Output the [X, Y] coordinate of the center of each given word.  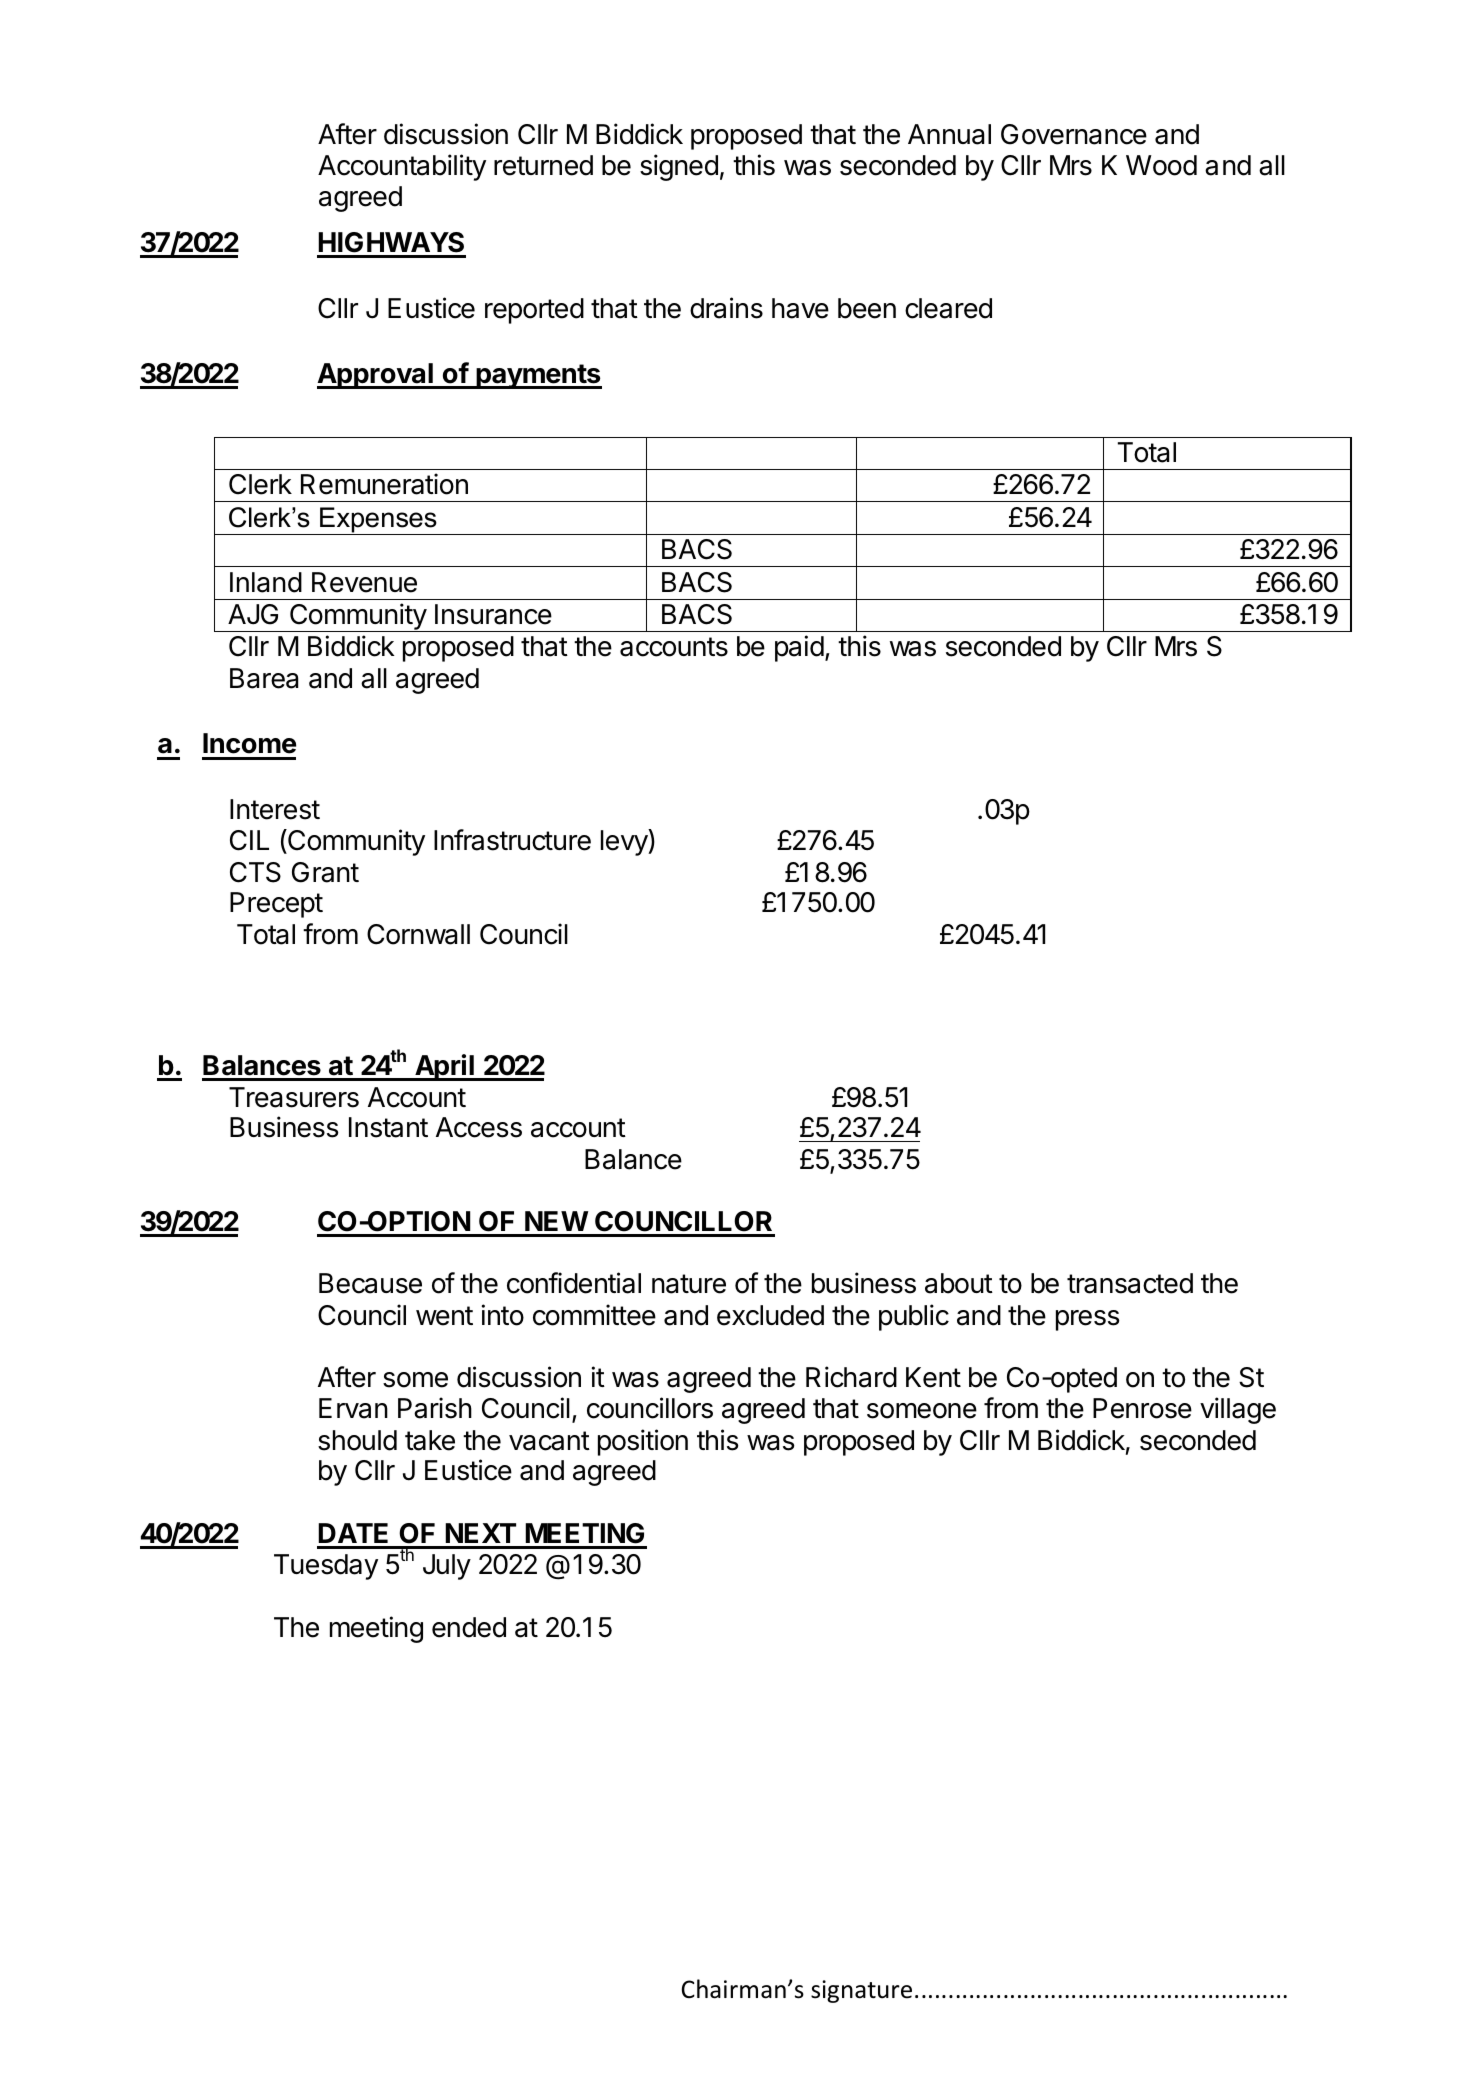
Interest [275, 809]
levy [625, 842]
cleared [948, 308]
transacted [1130, 1283]
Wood [1161, 165]
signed [679, 167]
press [1087, 1320]
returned [543, 165]
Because [370, 1283]
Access [479, 1127]
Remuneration [384, 484]
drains [726, 308]
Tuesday [326, 1567]
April [444, 1067]
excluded [770, 1315]
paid [799, 648]
